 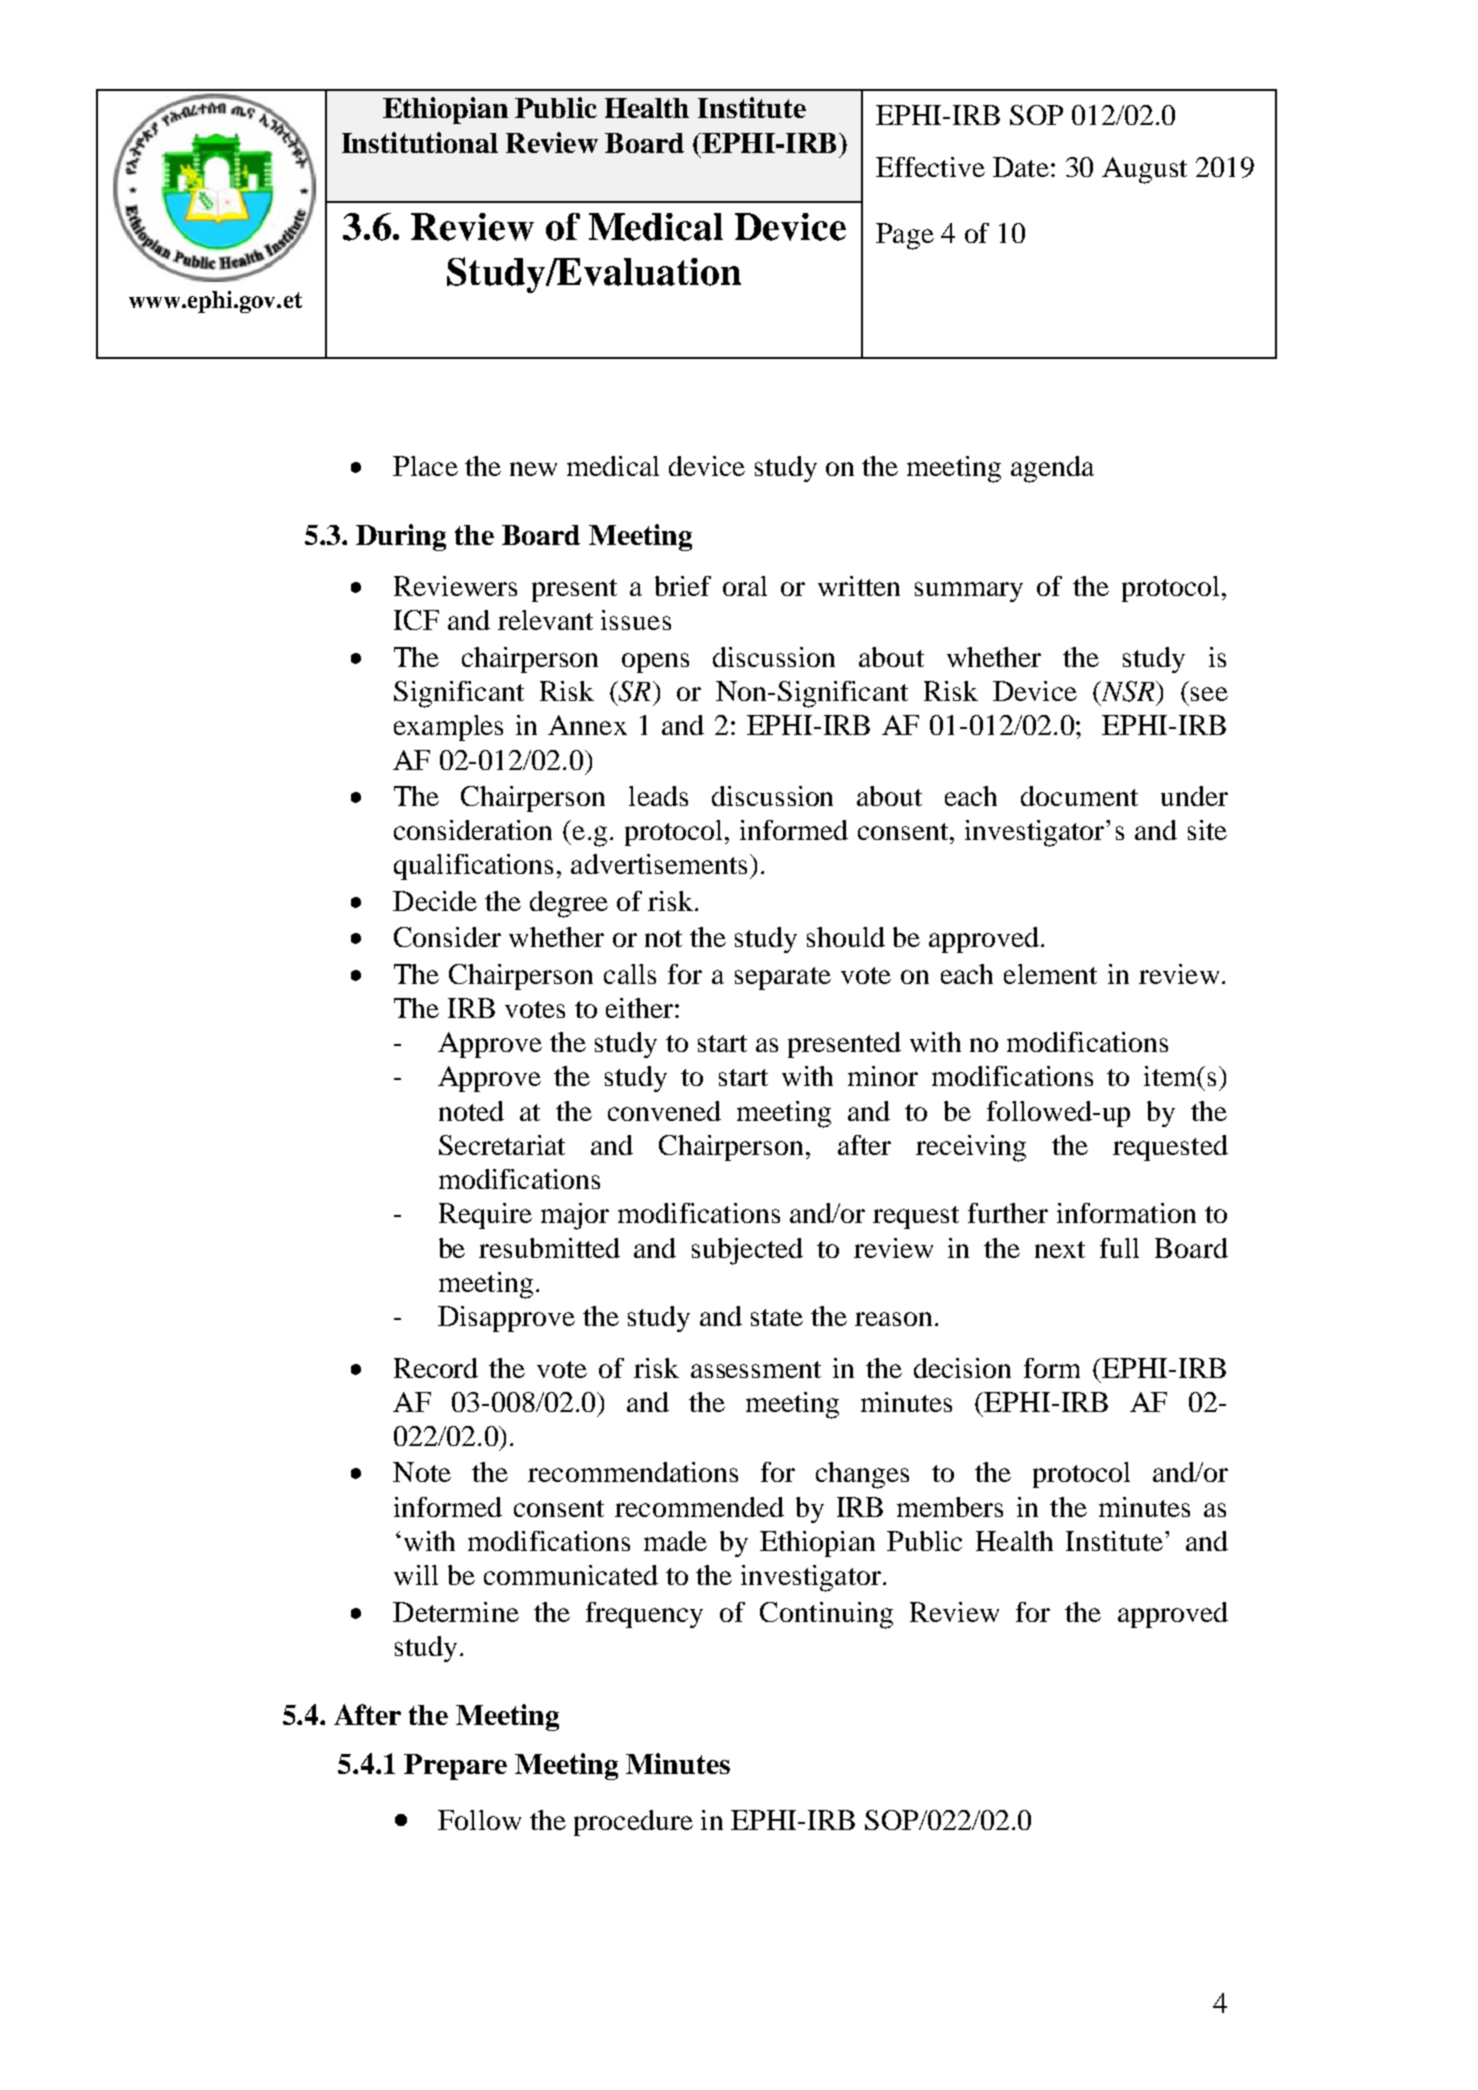 I want to click on Institutional, so click(x=420, y=142).
